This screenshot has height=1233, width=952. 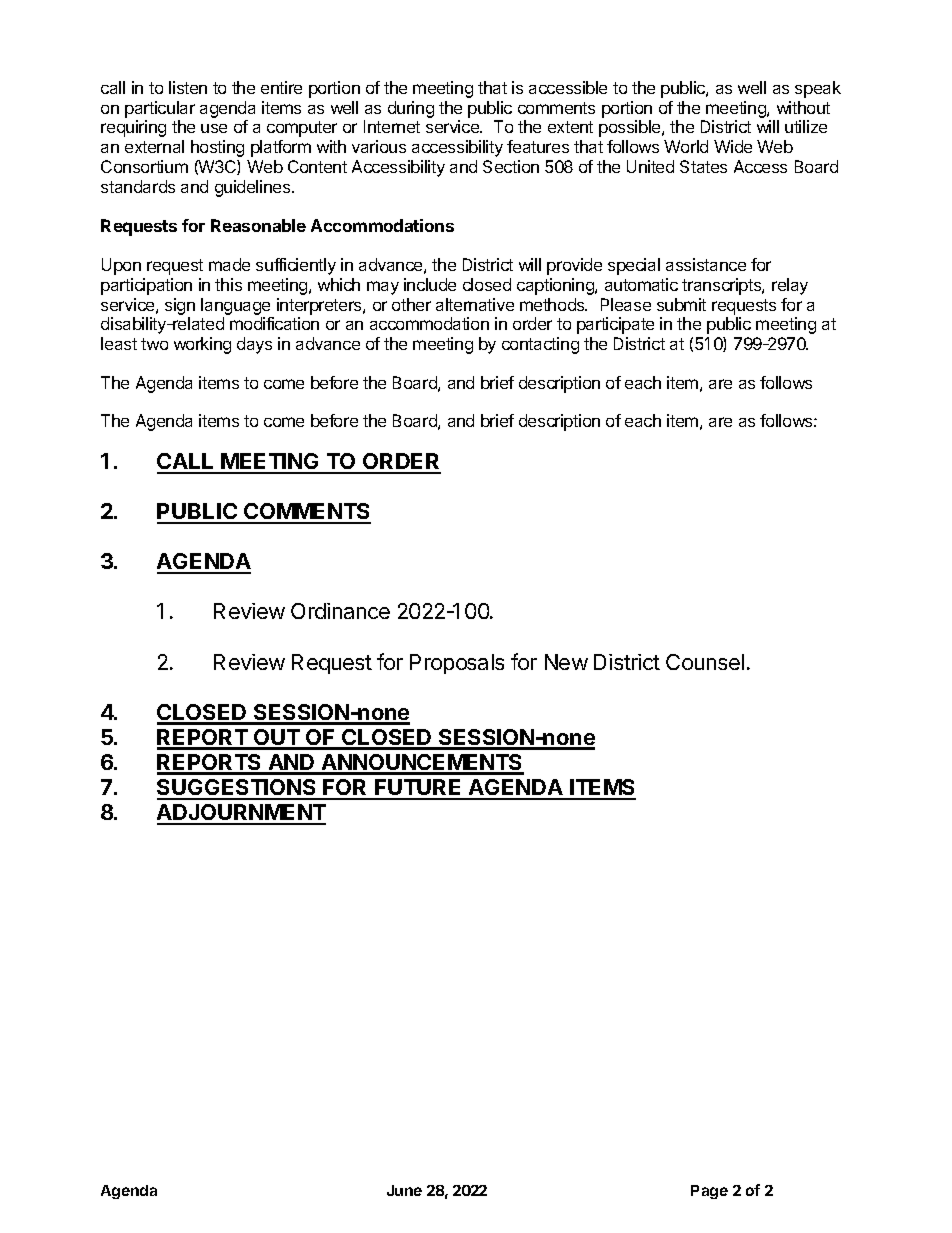 What do you see at coordinates (457, 664) in the screenshot?
I see `Proposals` at bounding box center [457, 664].
